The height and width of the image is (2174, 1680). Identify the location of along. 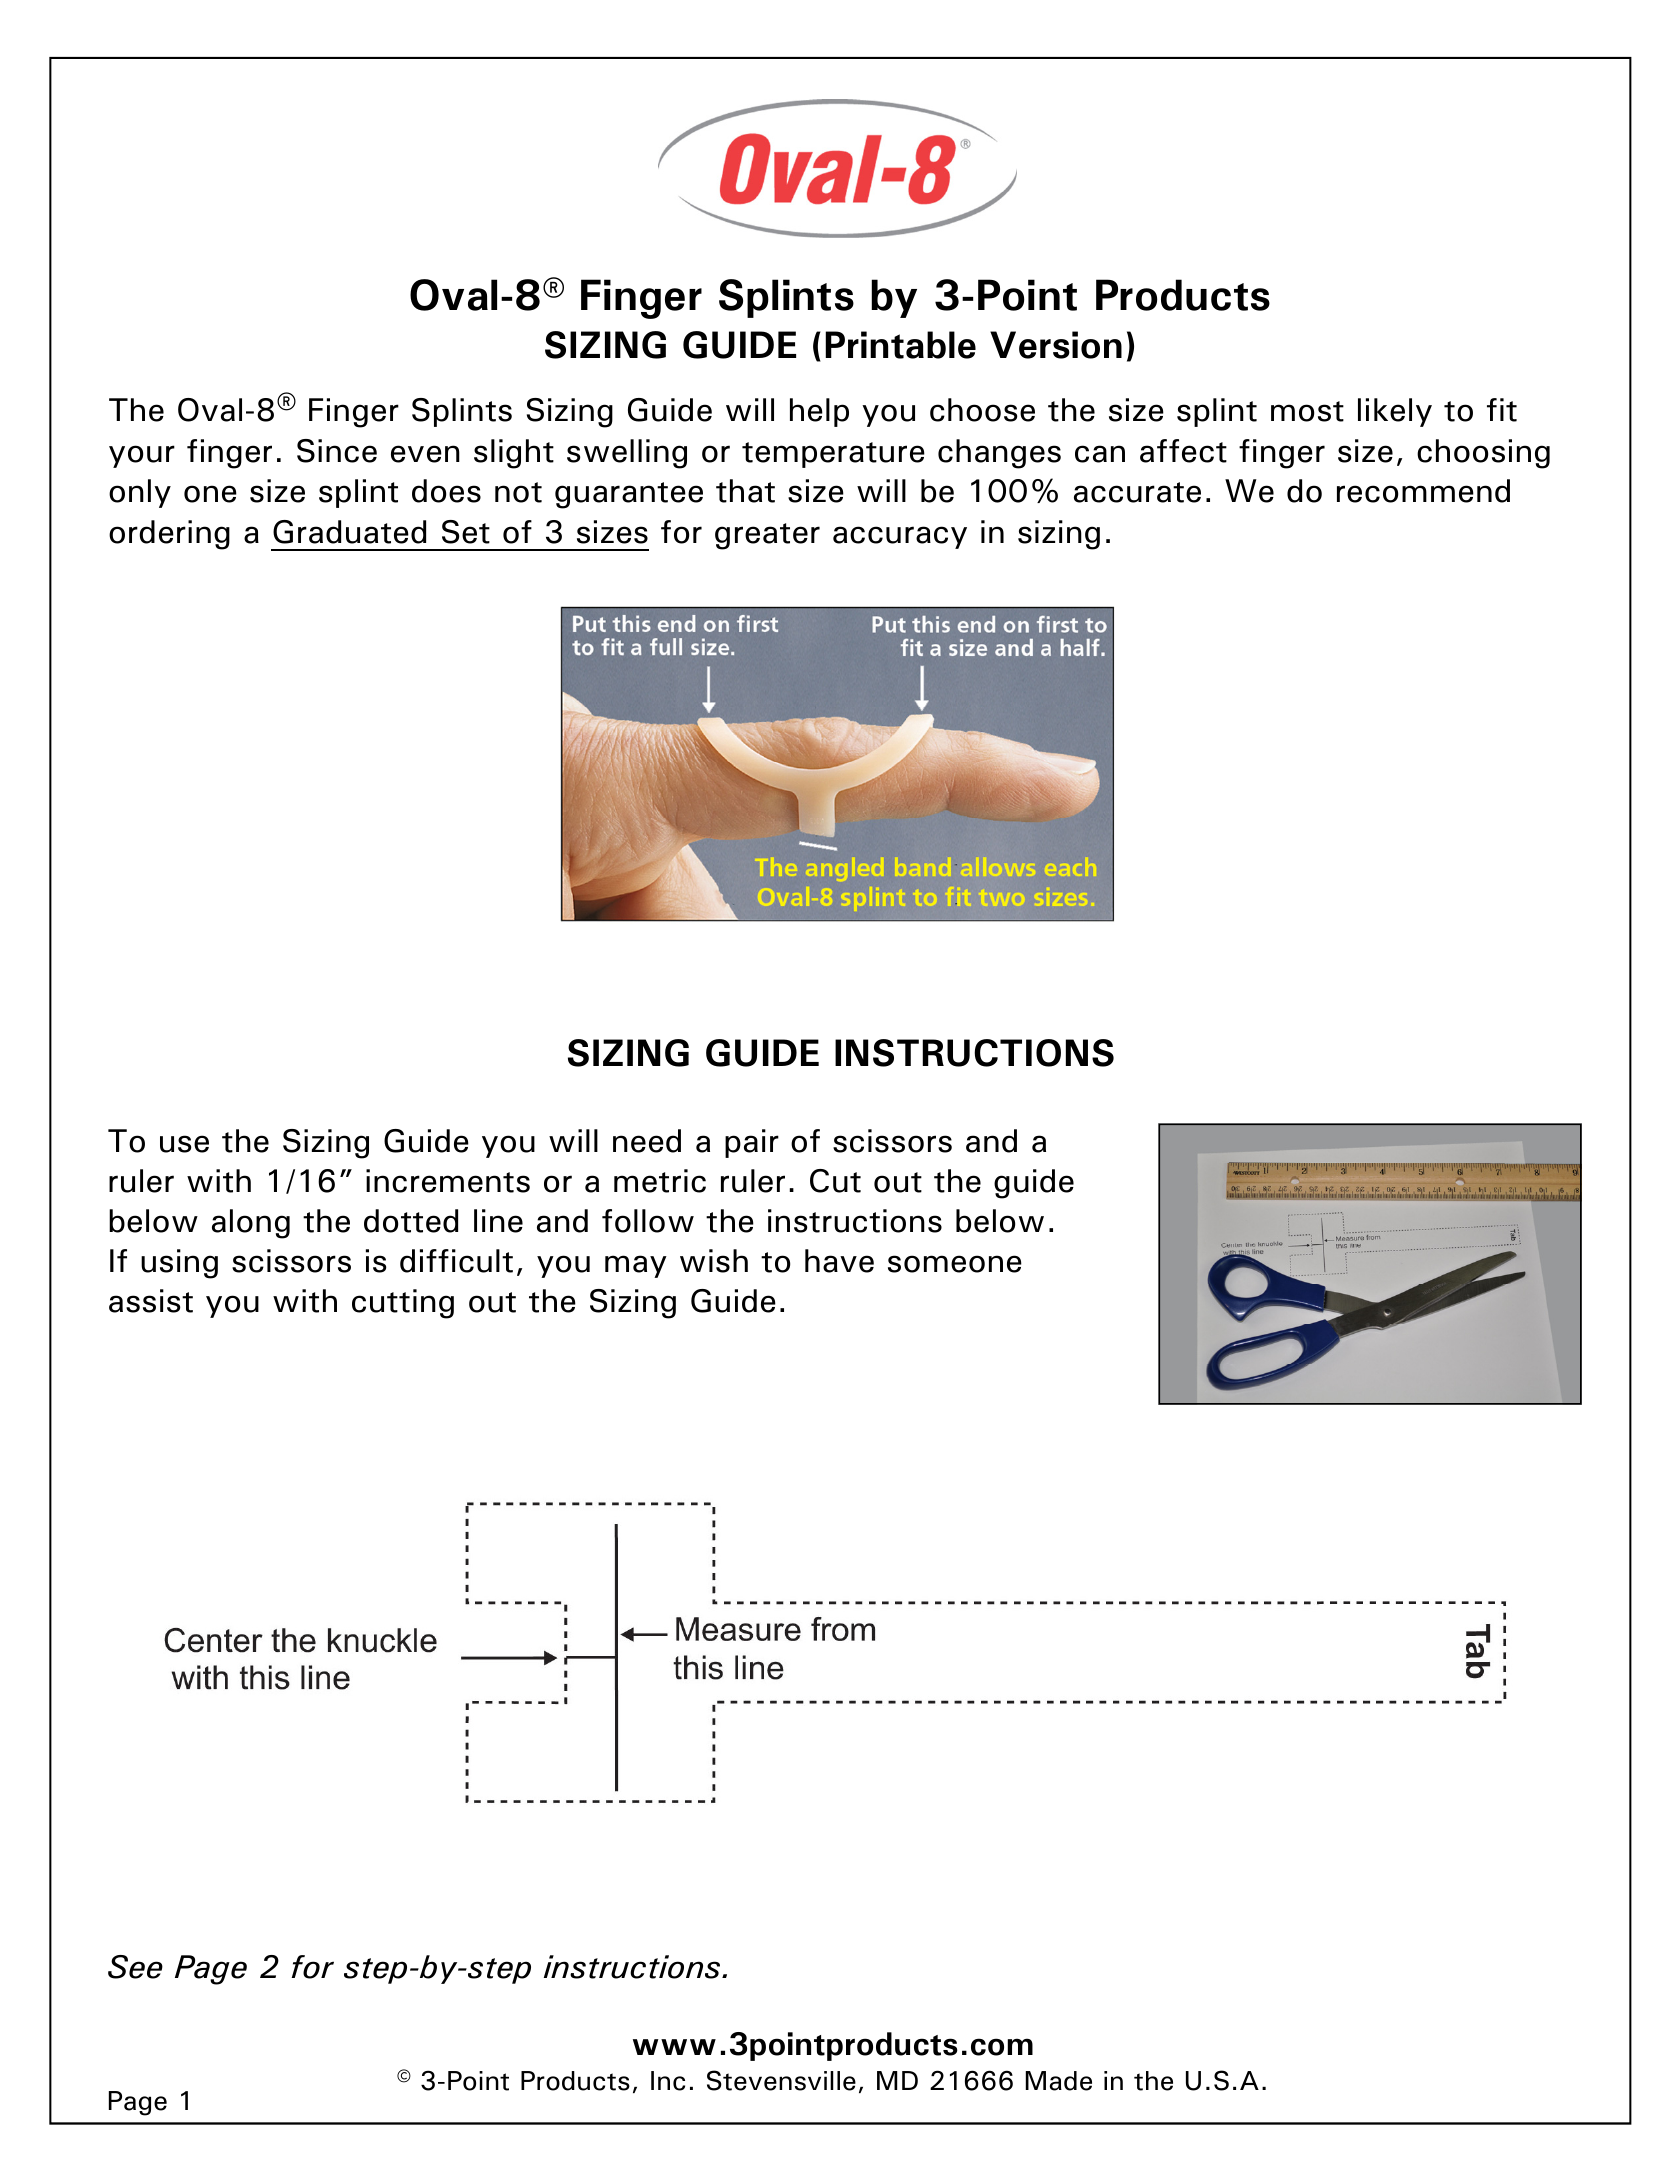
(251, 1224).
